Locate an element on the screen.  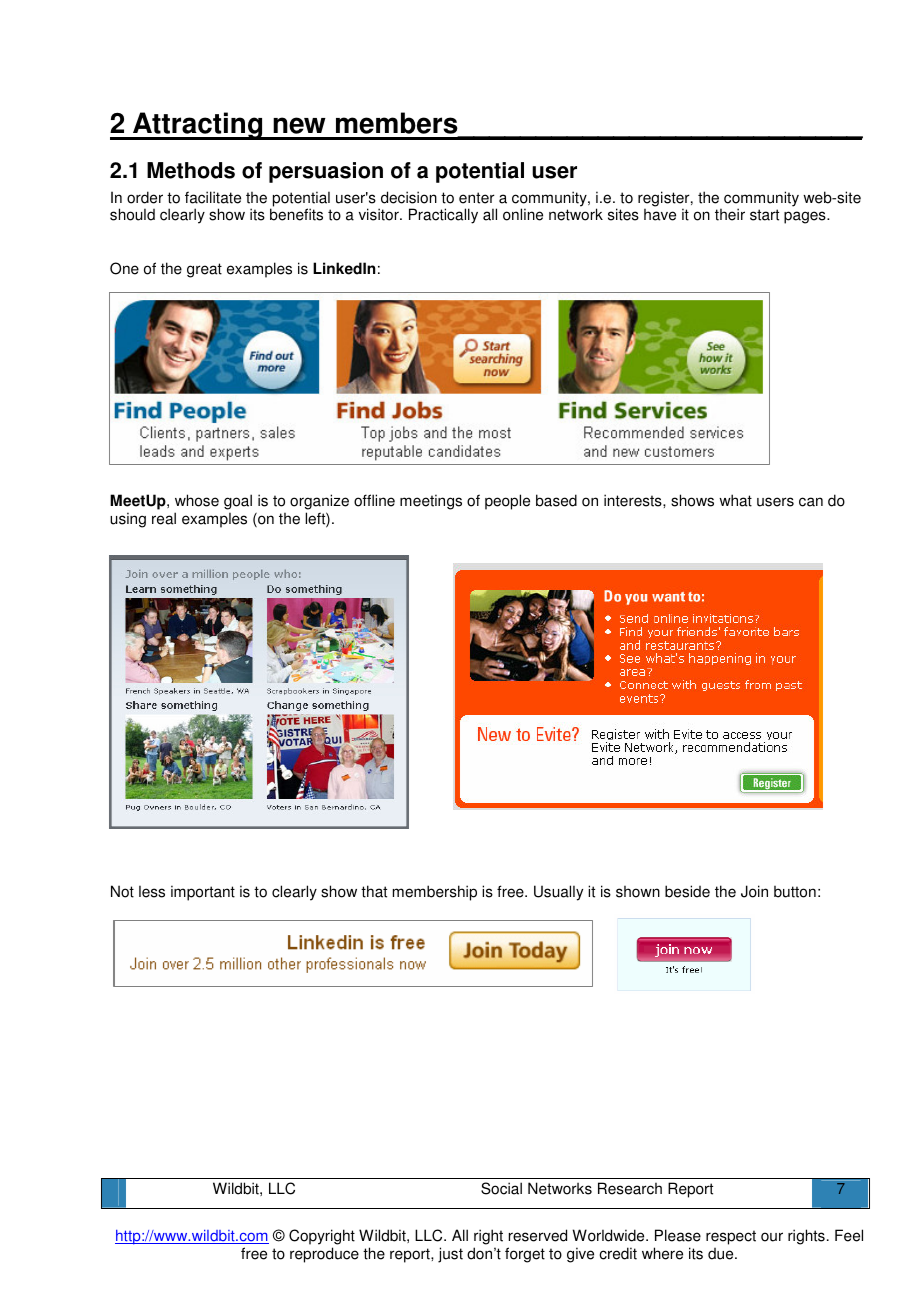
Join is located at coordinates (754, 891).
